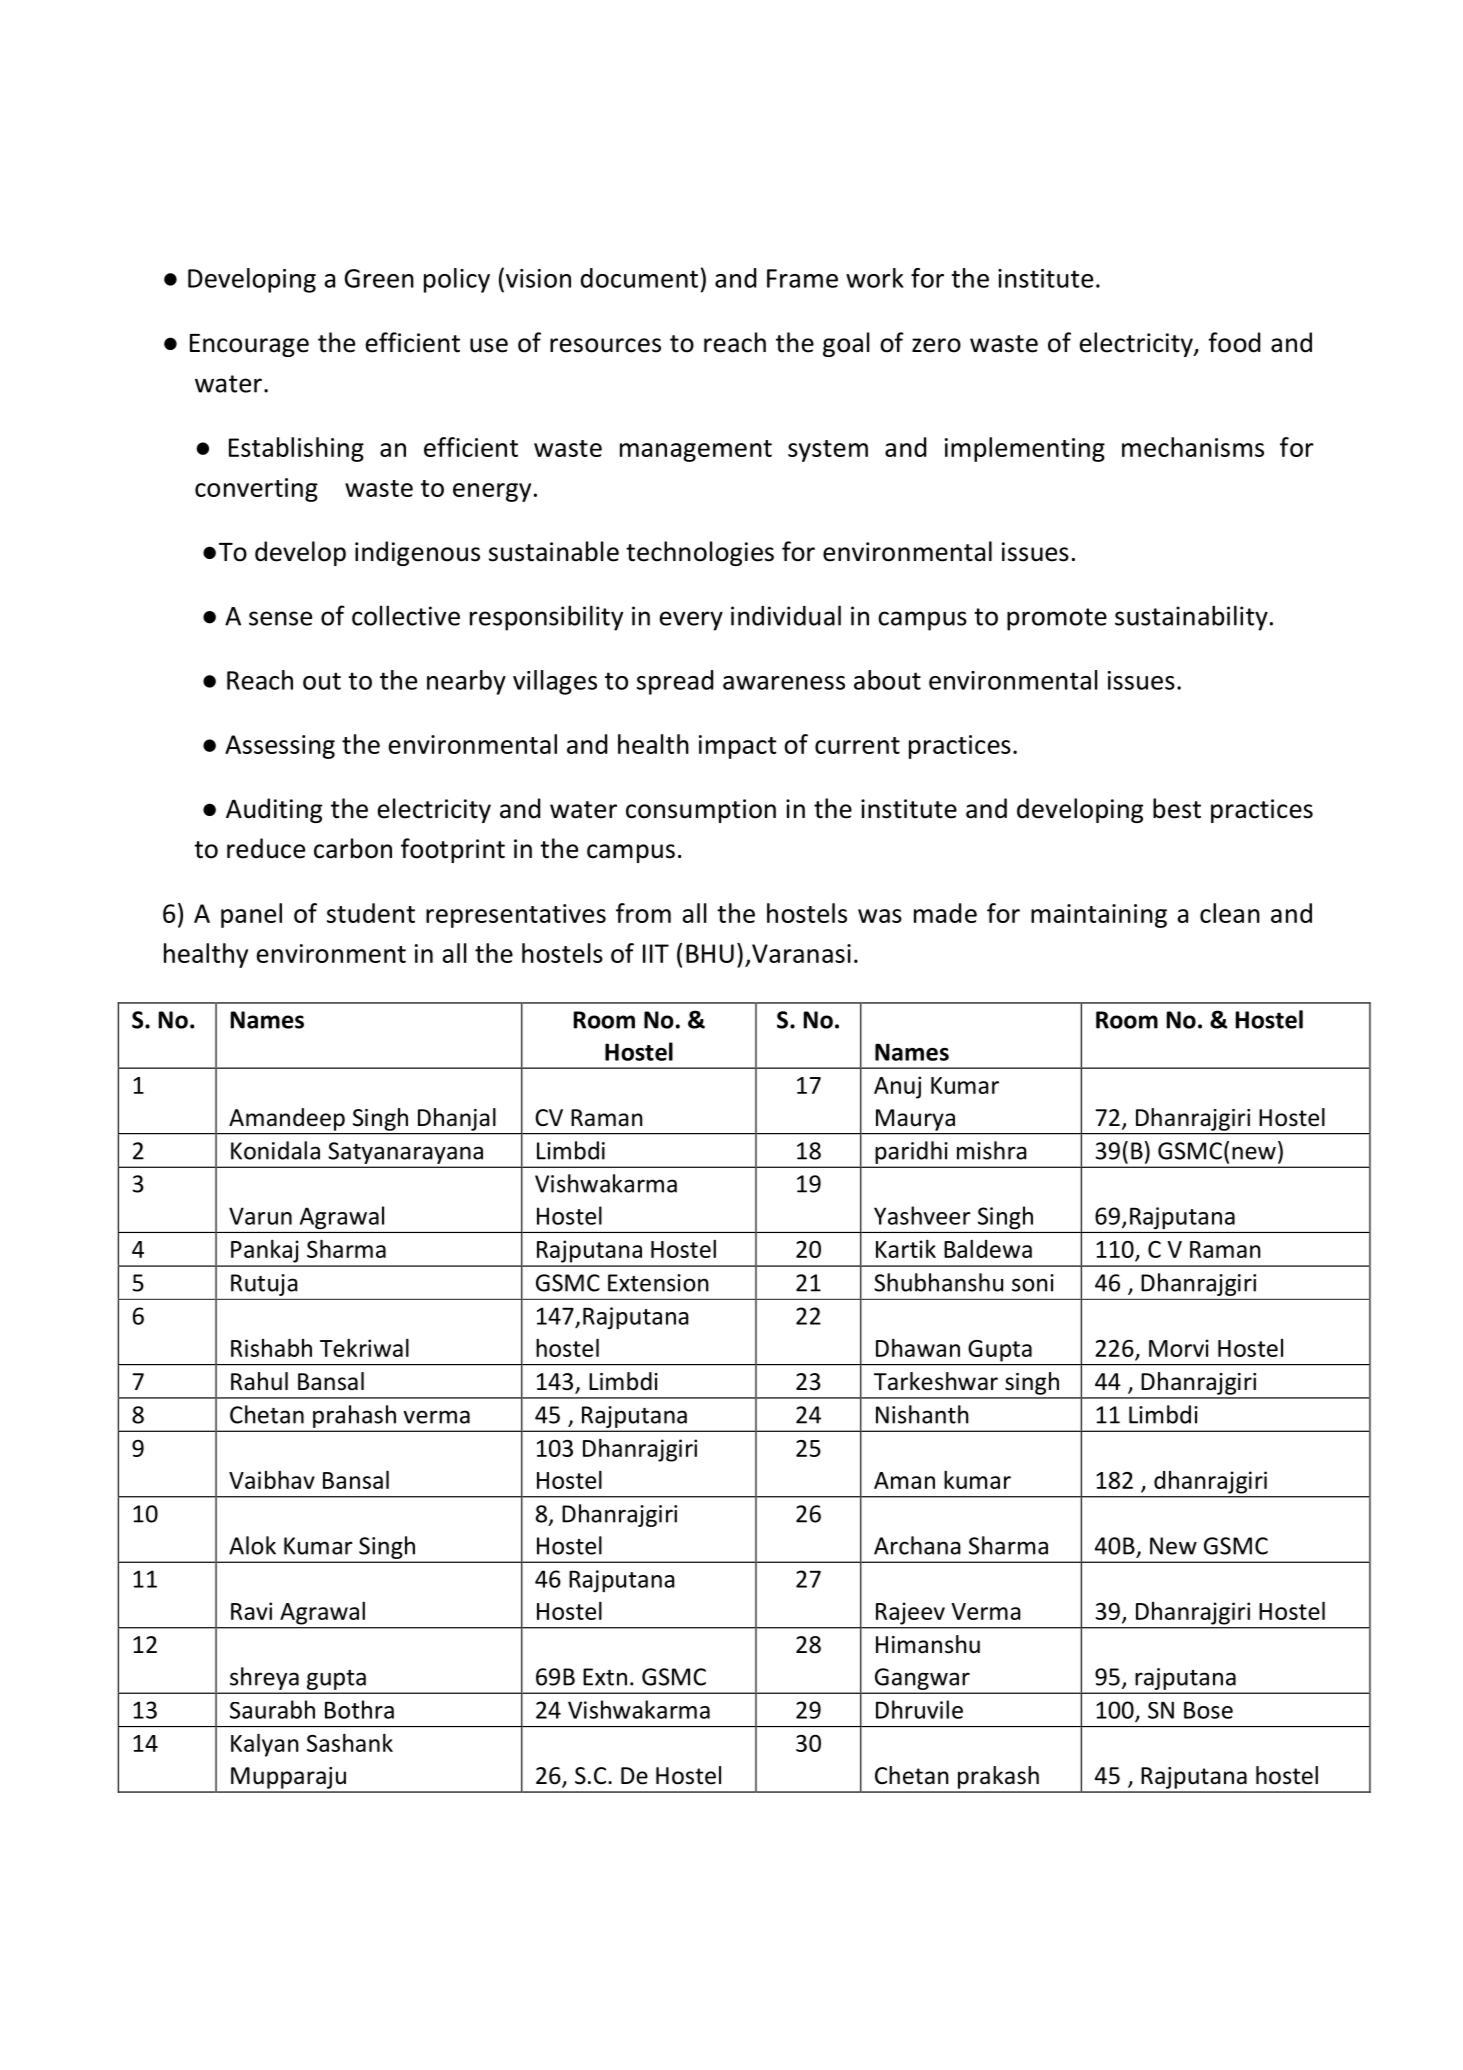 This screenshot has height=2070, width=1463. I want to click on best, so click(1177, 808).
